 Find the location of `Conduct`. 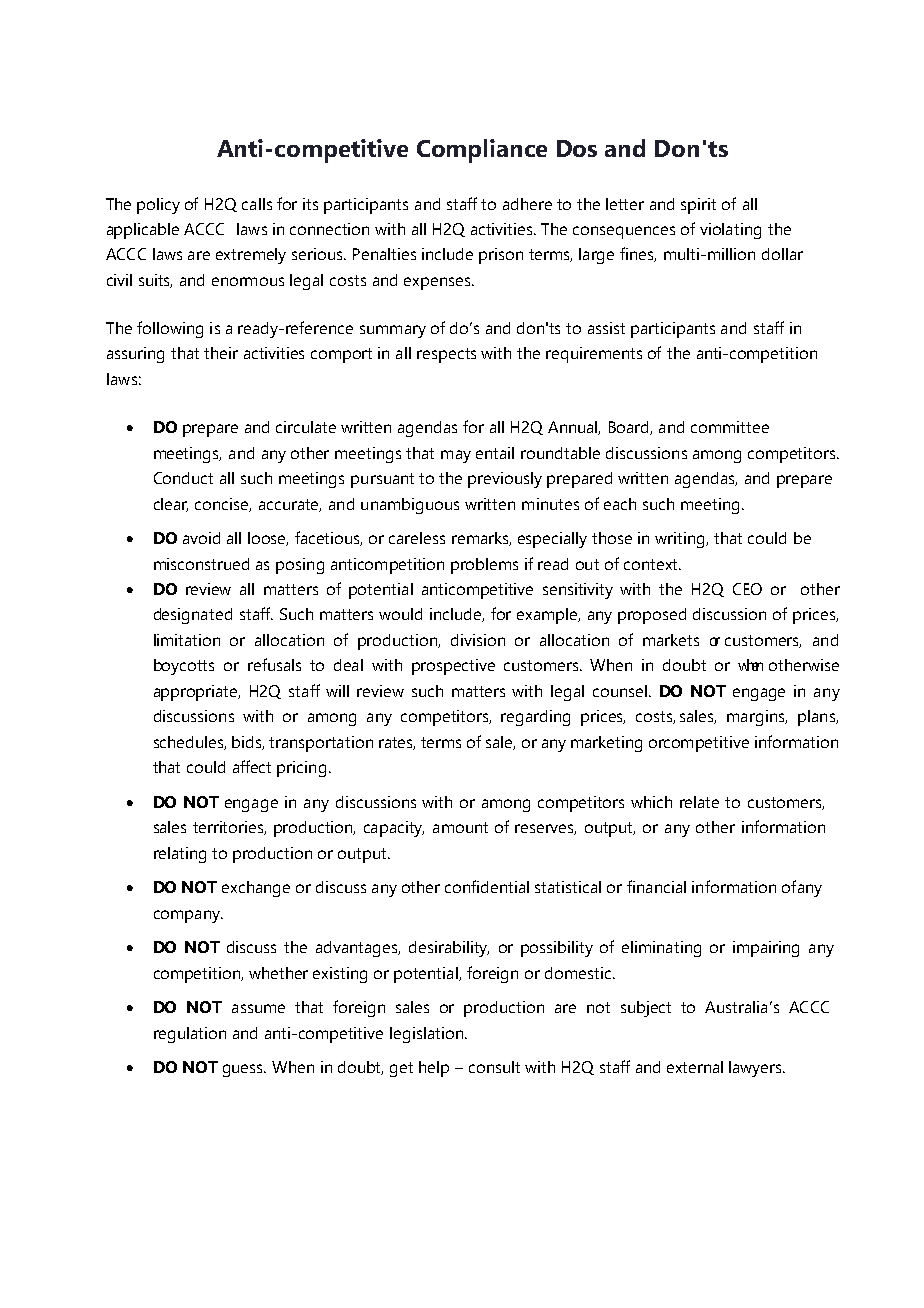

Conduct is located at coordinates (183, 478).
